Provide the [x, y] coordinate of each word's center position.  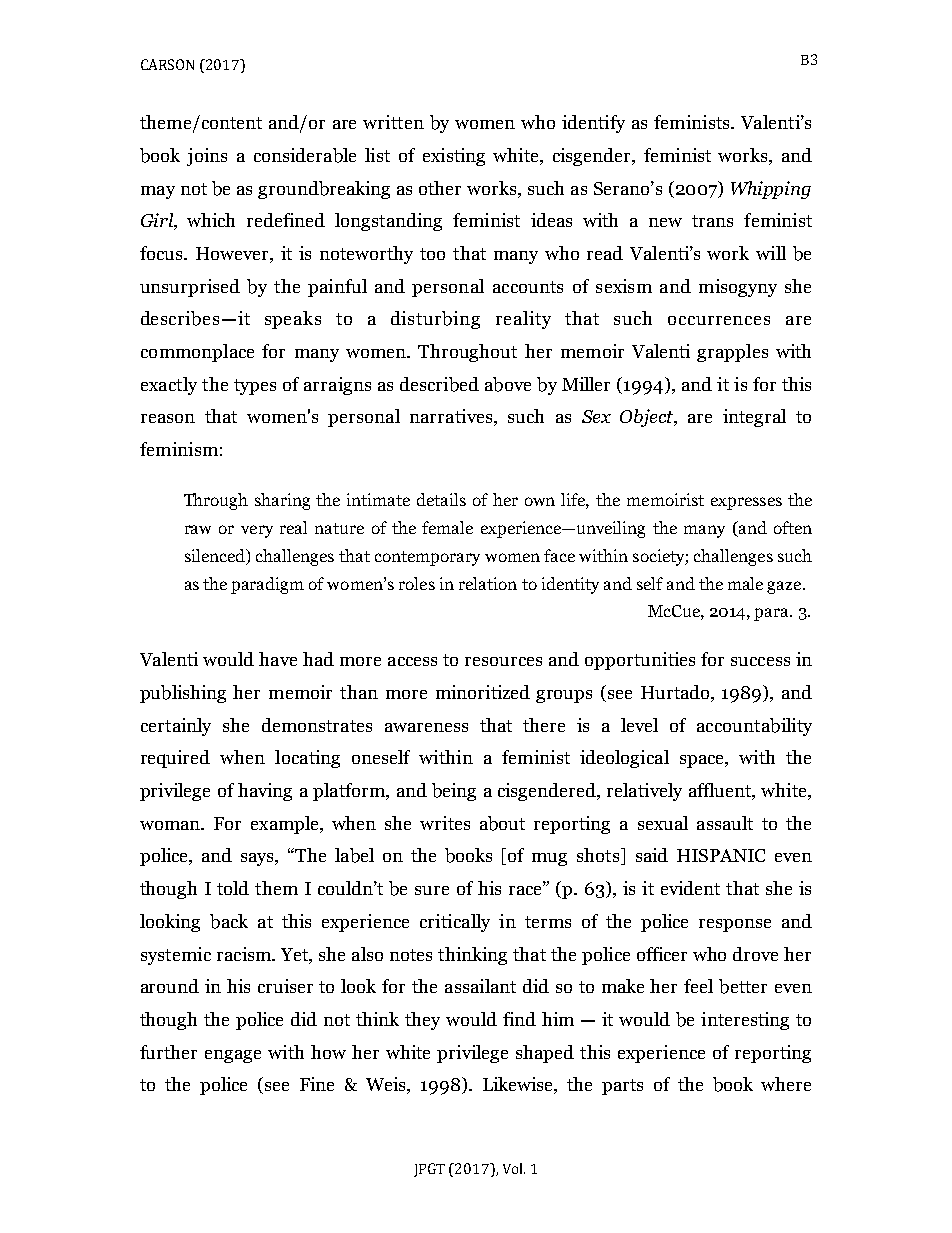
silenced [216, 557]
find [519, 1019]
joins [207, 157]
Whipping [771, 190]
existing [454, 157]
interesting [745, 1021]
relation [488, 583]
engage [233, 1056]
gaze [785, 587]
